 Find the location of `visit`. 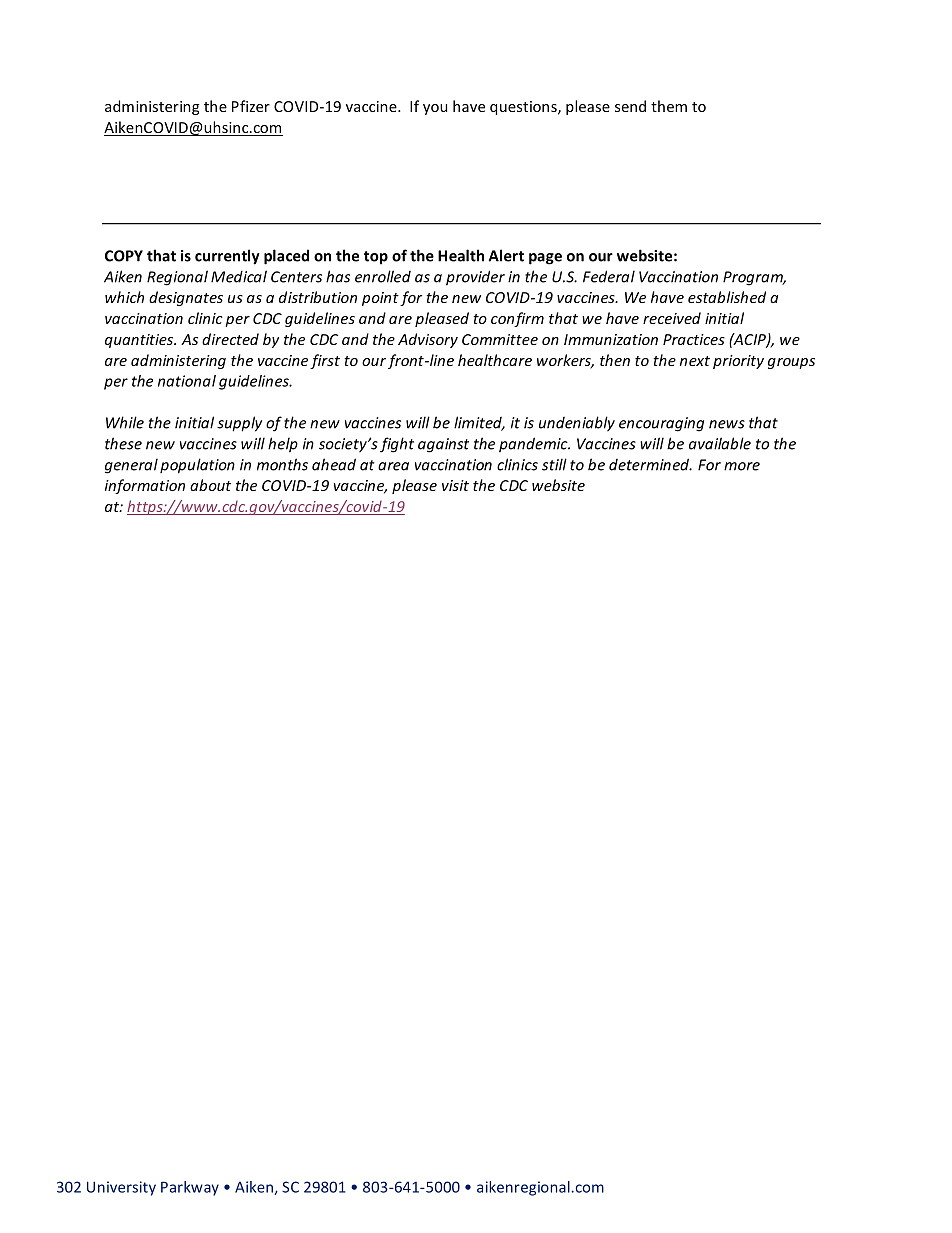

visit is located at coordinates (455, 485).
